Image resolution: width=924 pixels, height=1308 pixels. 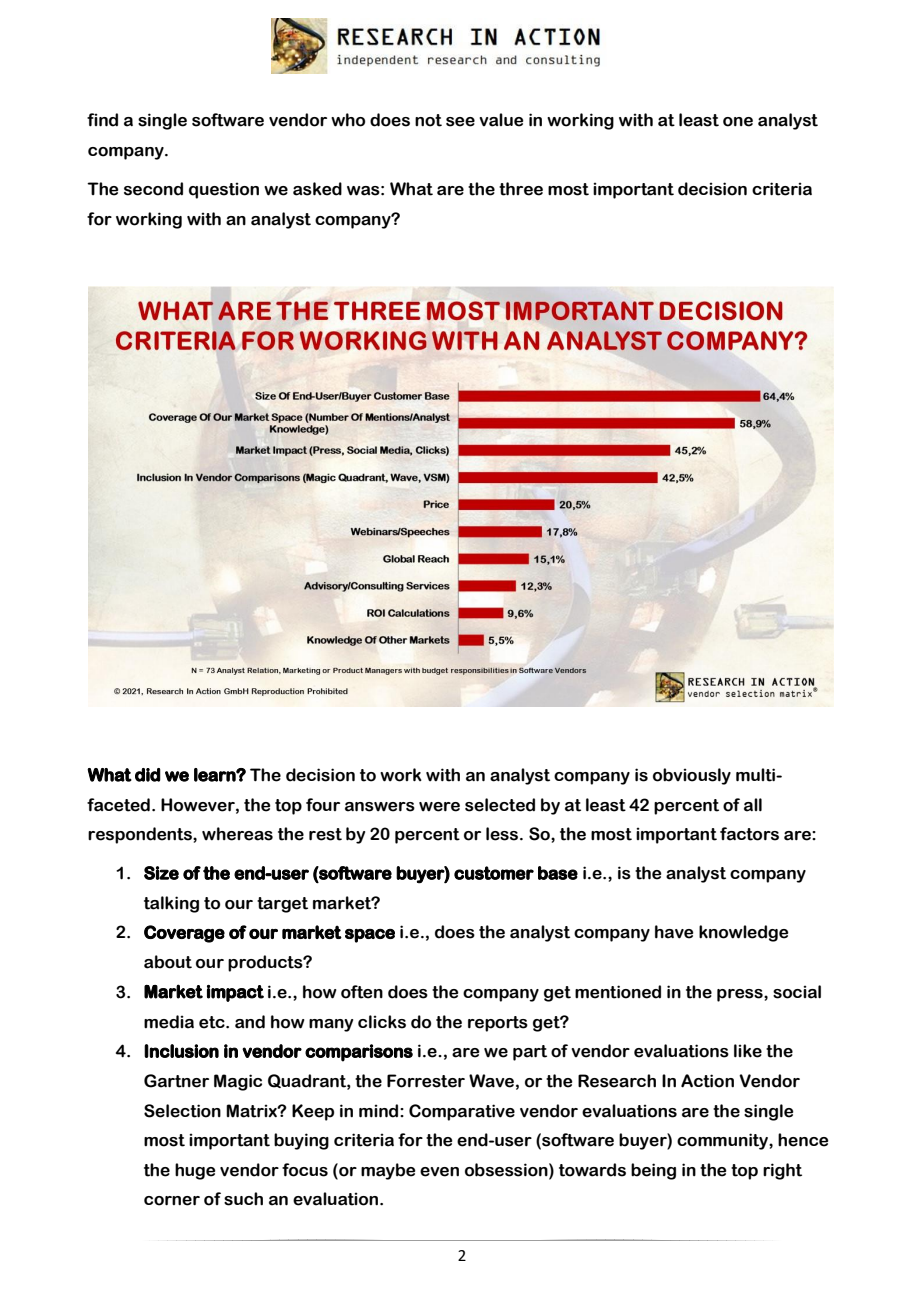 I want to click on three, so click(x=521, y=189).
